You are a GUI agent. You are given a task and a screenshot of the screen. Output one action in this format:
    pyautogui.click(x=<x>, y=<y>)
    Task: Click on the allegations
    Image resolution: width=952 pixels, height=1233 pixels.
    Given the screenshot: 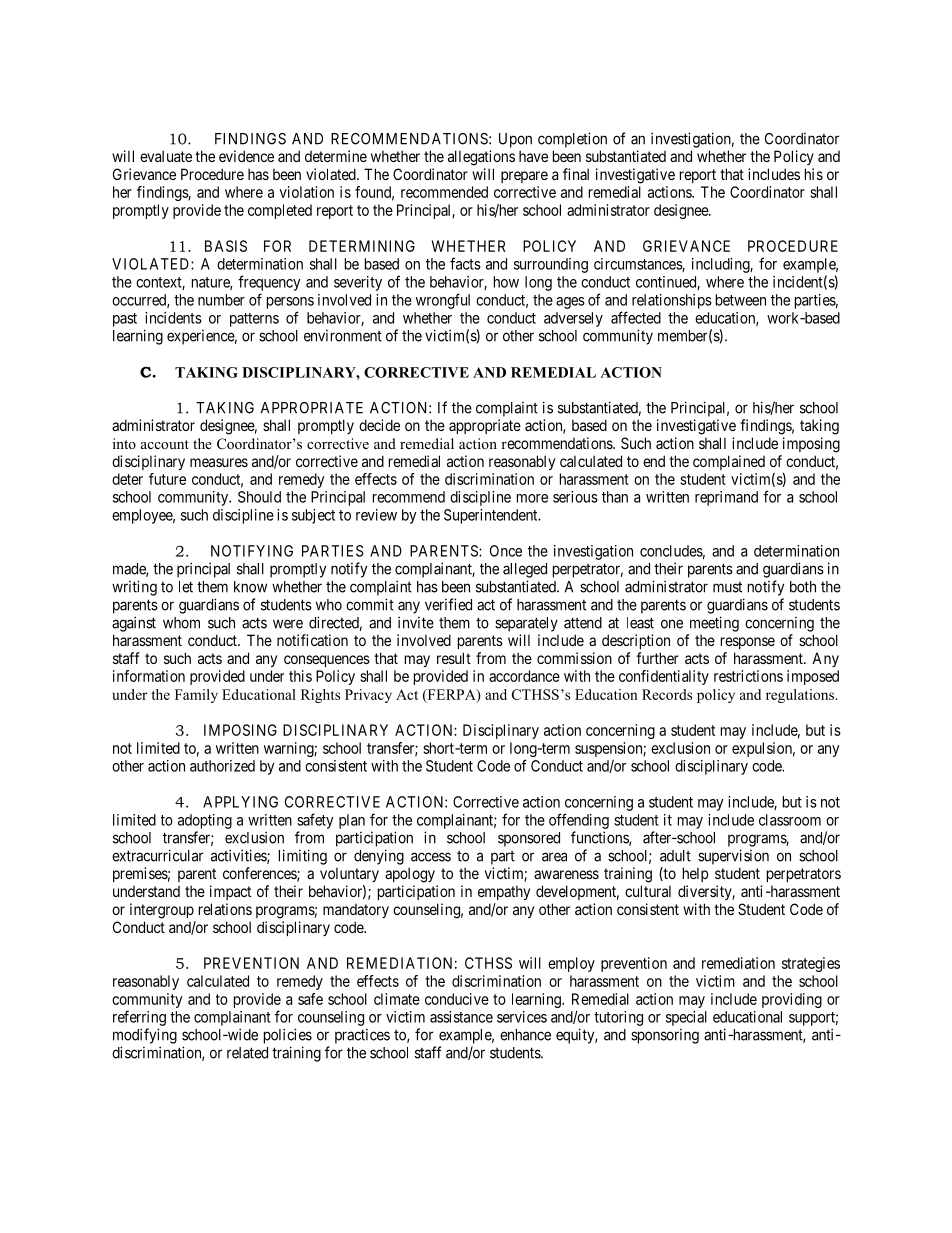 What is the action you would take?
    pyautogui.click(x=481, y=158)
